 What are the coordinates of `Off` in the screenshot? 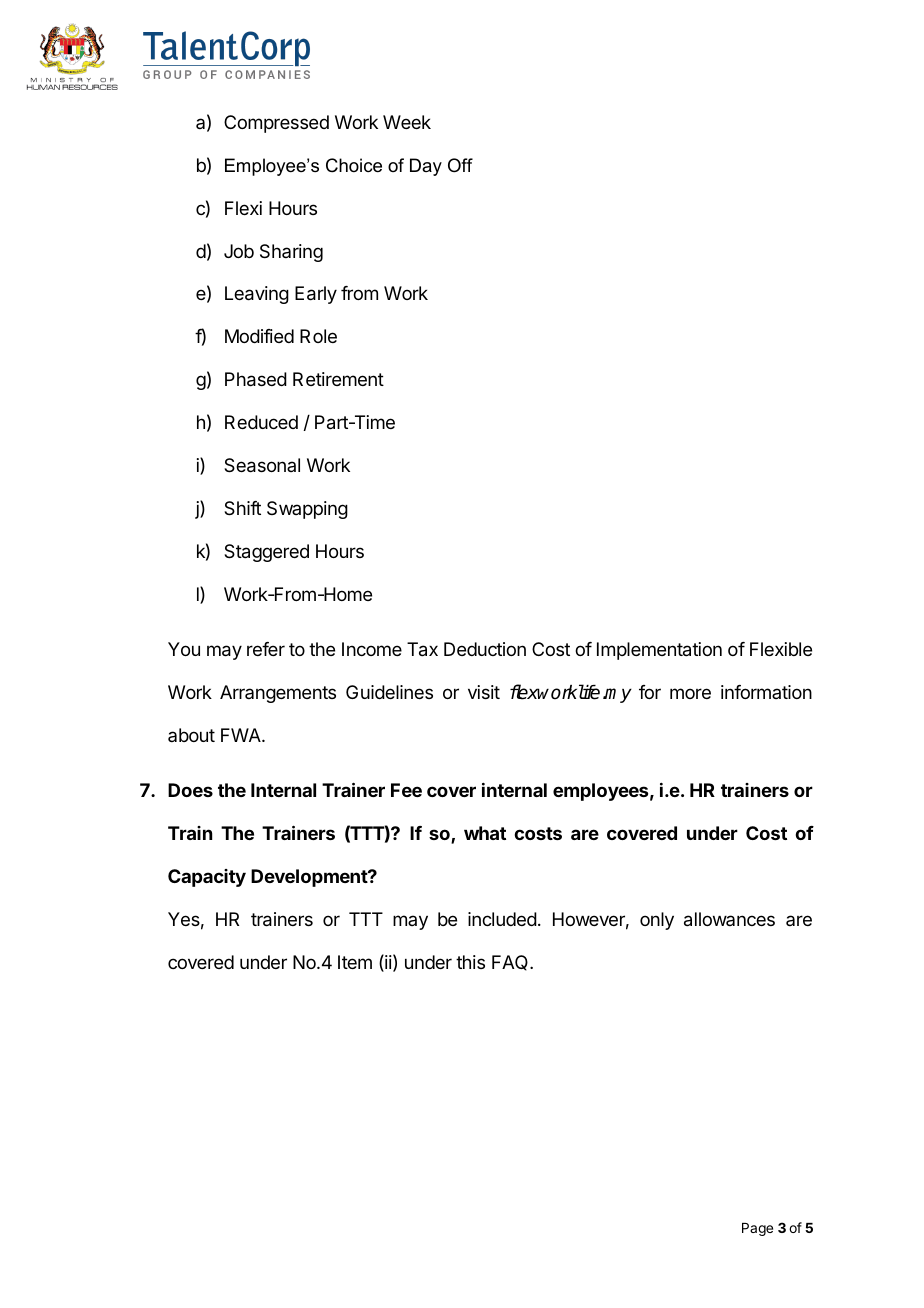 It's located at (460, 165).
